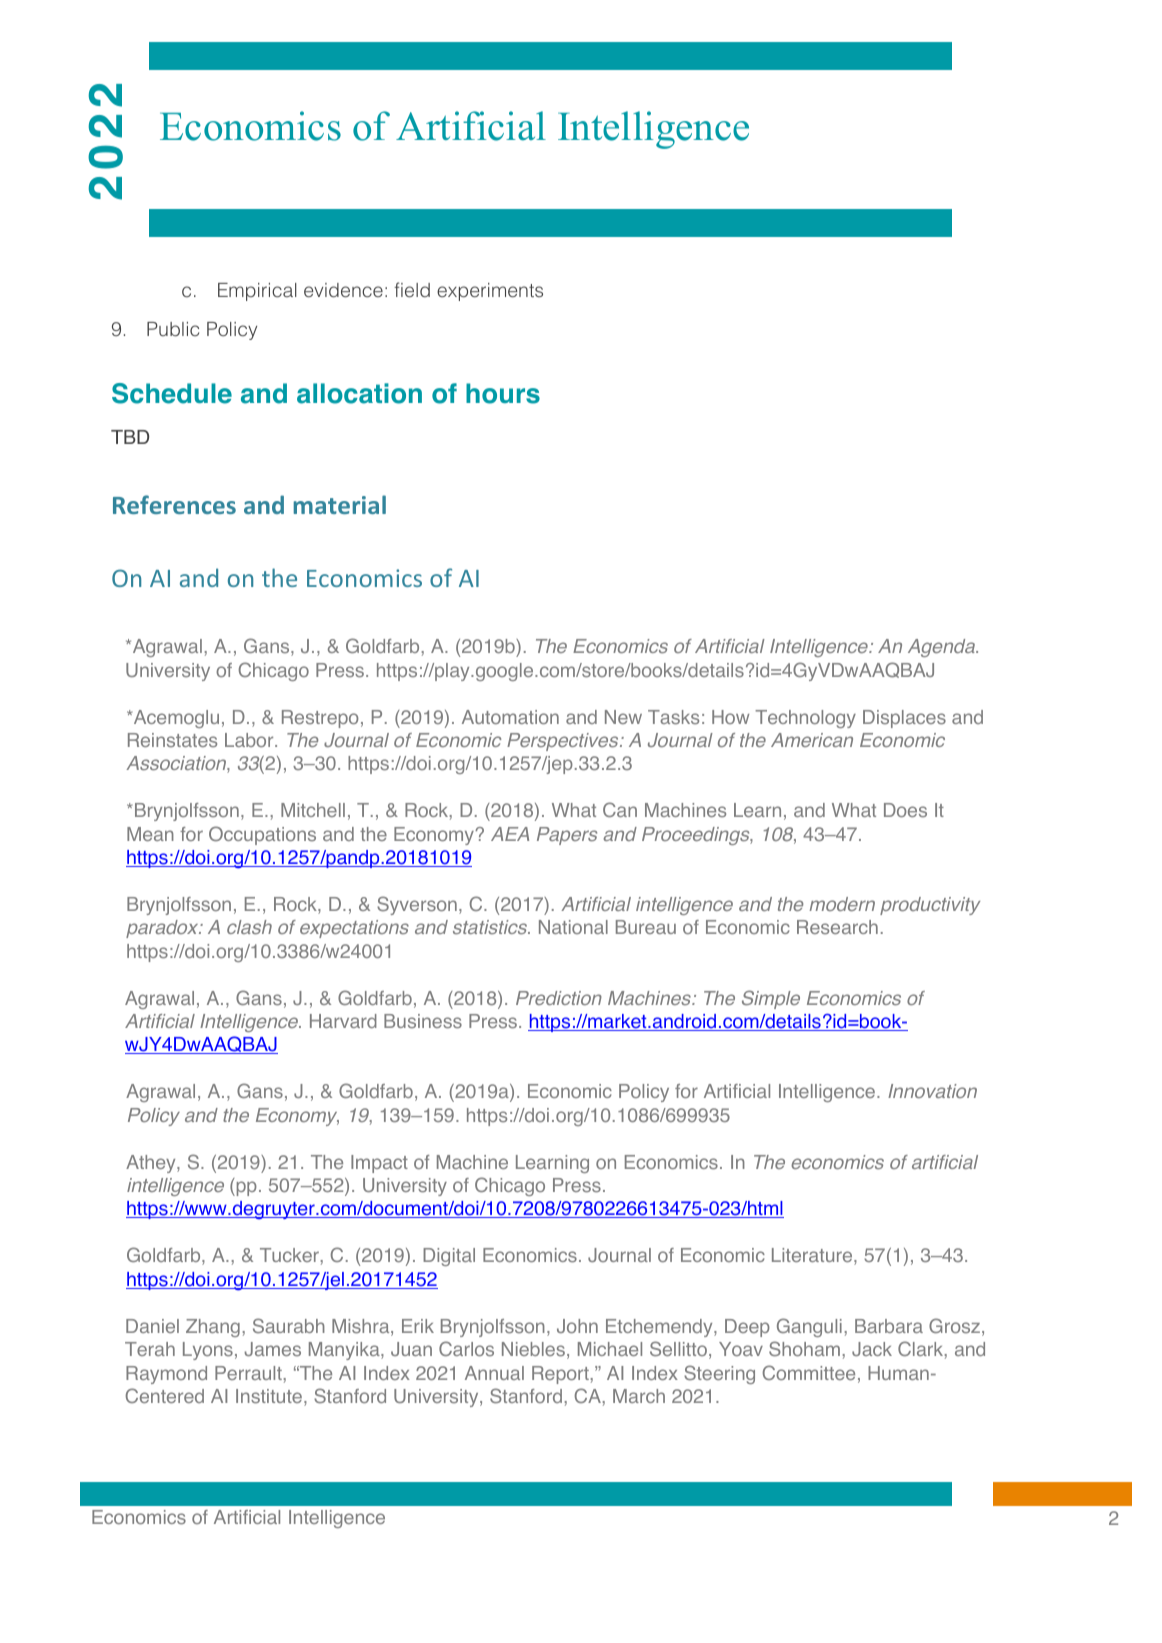 This document has width=1162, height=1643. What do you see at coordinates (152, 1164) in the document?
I see `Athey` at bounding box center [152, 1164].
